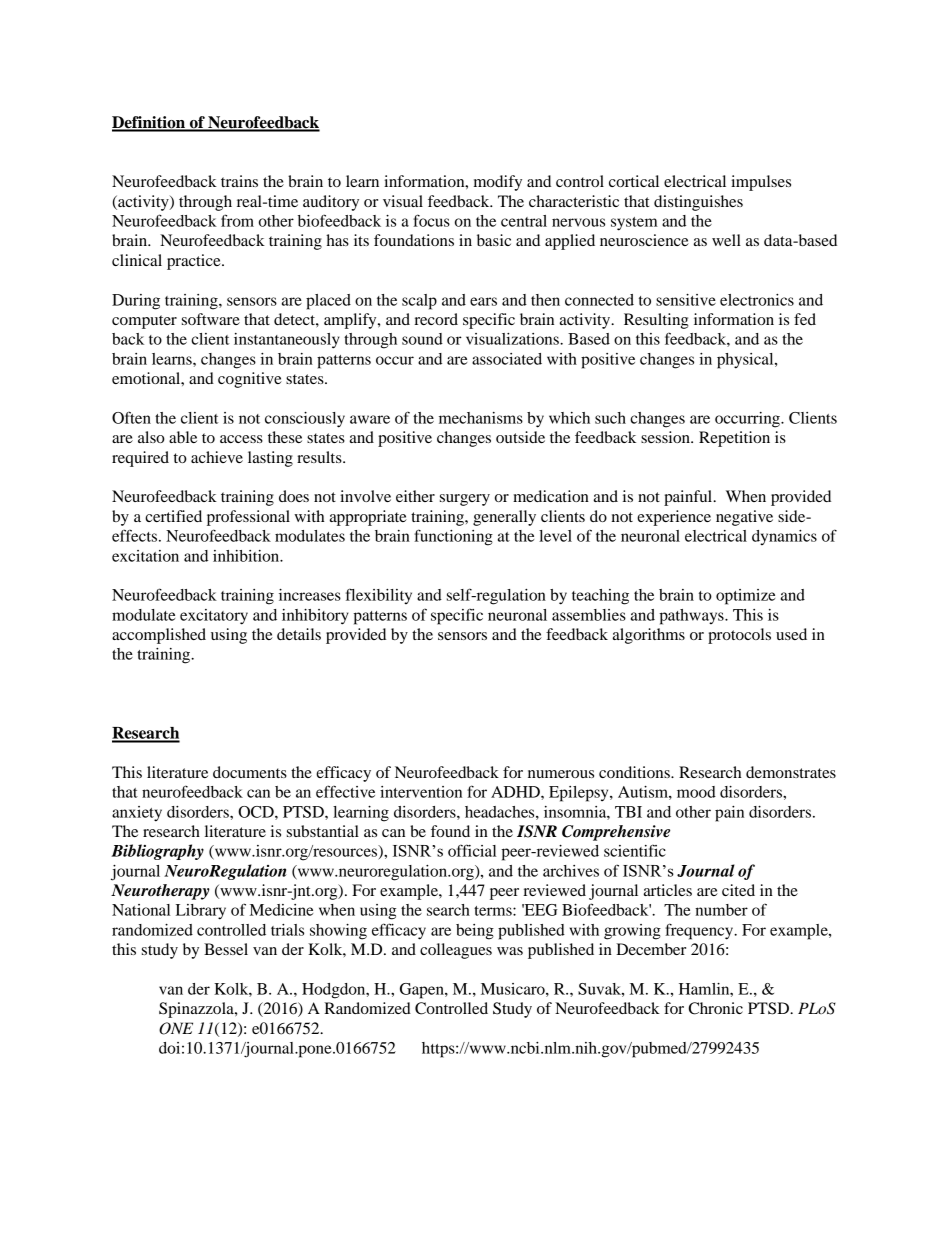 The height and width of the page is (1233, 952). I want to click on impulses, so click(761, 183).
